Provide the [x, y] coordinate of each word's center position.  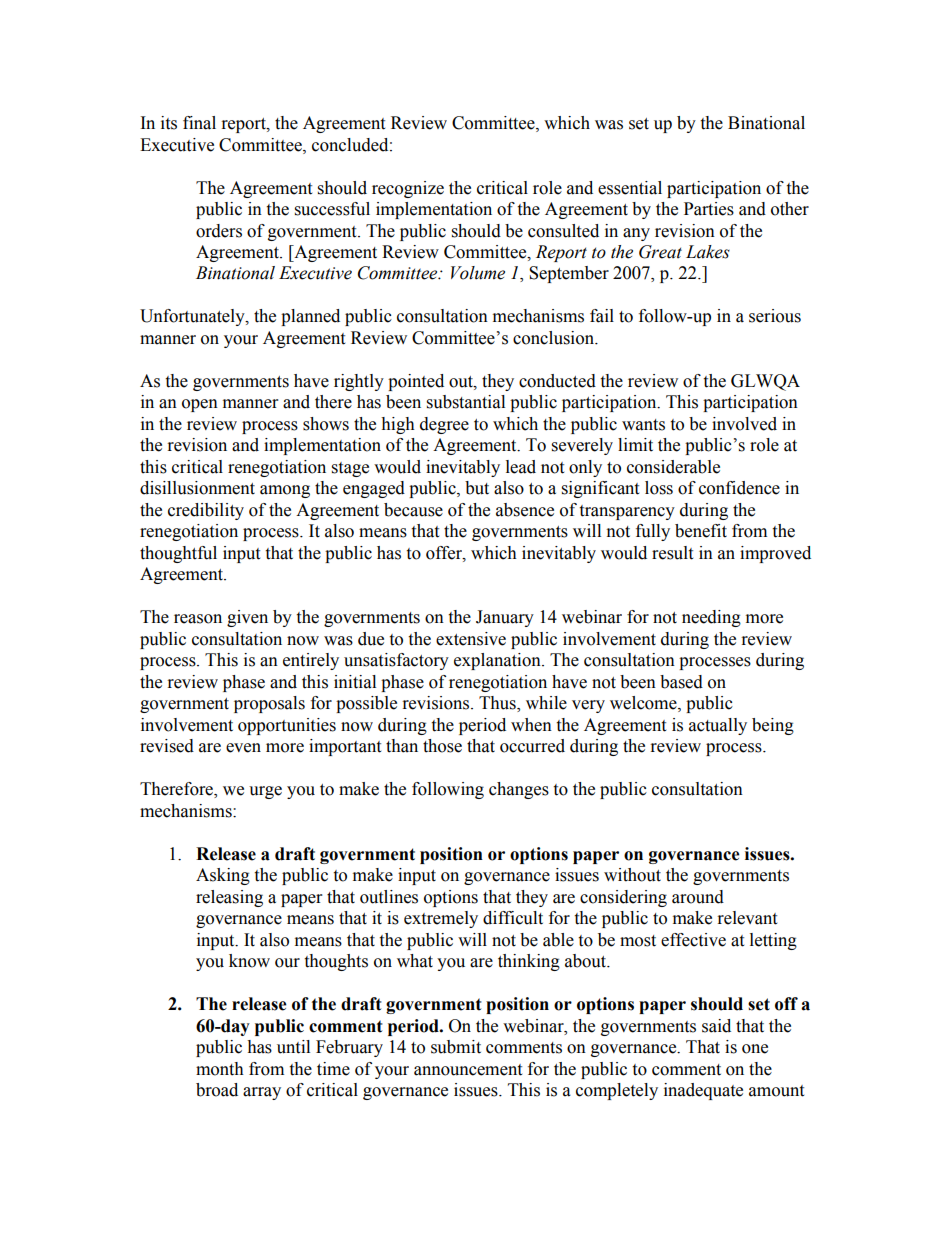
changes [519, 790]
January [505, 618]
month [220, 1069]
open [200, 405]
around [698, 897]
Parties [709, 209]
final [199, 123]
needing [711, 618]
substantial [466, 402]
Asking [223, 876]
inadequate [703, 1091]
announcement [468, 1070]
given [247, 618]
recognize [408, 189]
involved [744, 424]
